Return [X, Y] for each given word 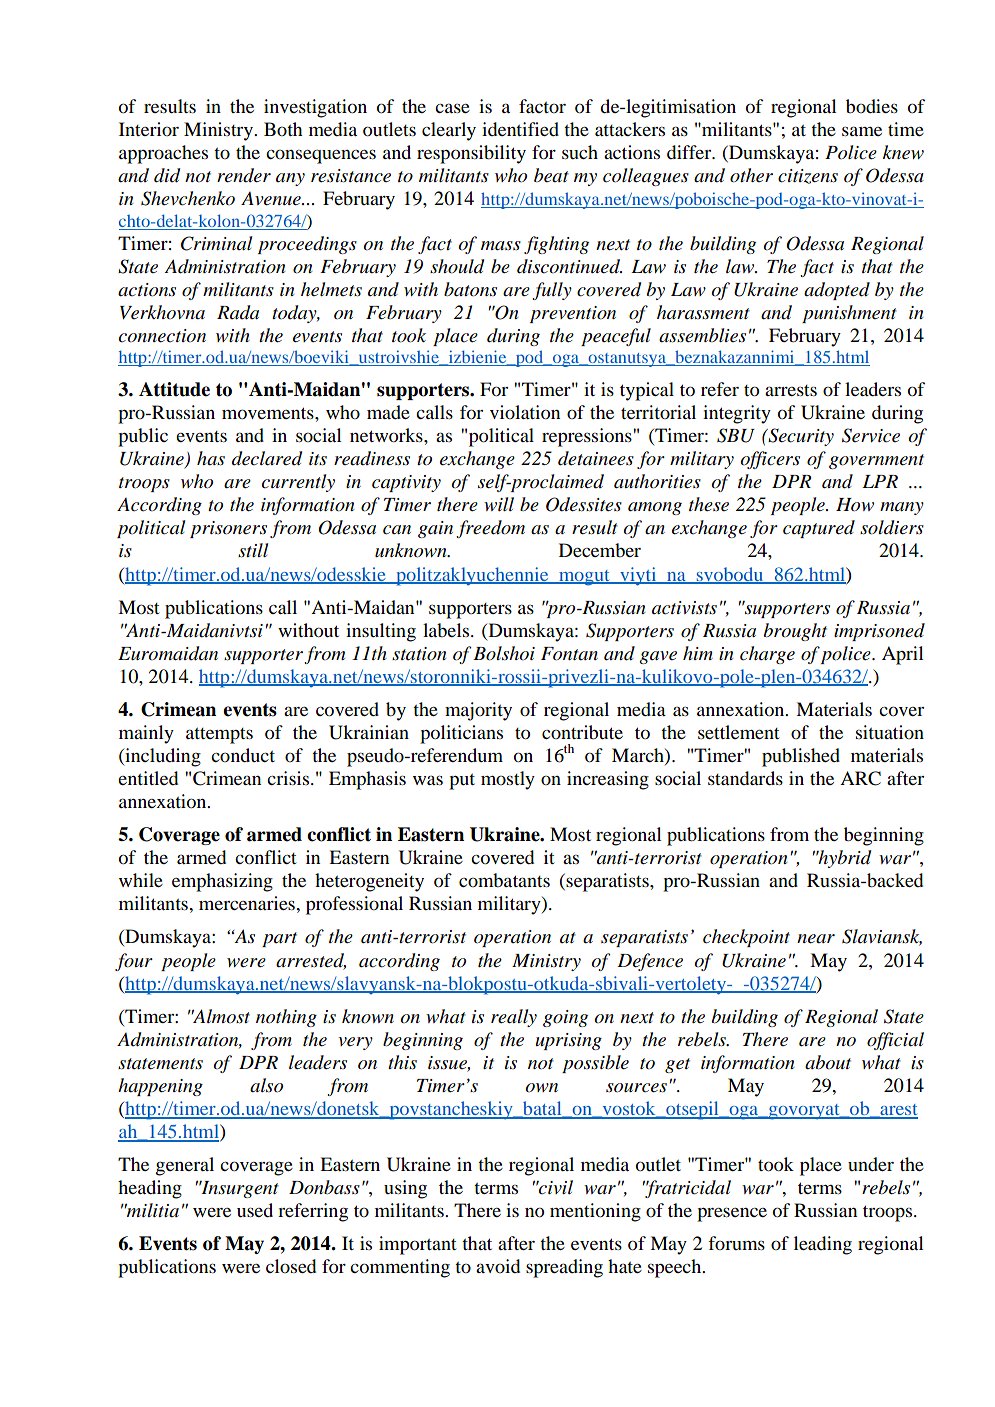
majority [478, 711]
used [255, 1210]
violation [525, 412]
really [514, 1018]
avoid [498, 1266]
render [244, 175]
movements [269, 413]
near [816, 939]
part [279, 939]
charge [767, 655]
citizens [808, 176]
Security [800, 437]
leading [823, 1245]
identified [520, 129]
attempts [219, 736]
